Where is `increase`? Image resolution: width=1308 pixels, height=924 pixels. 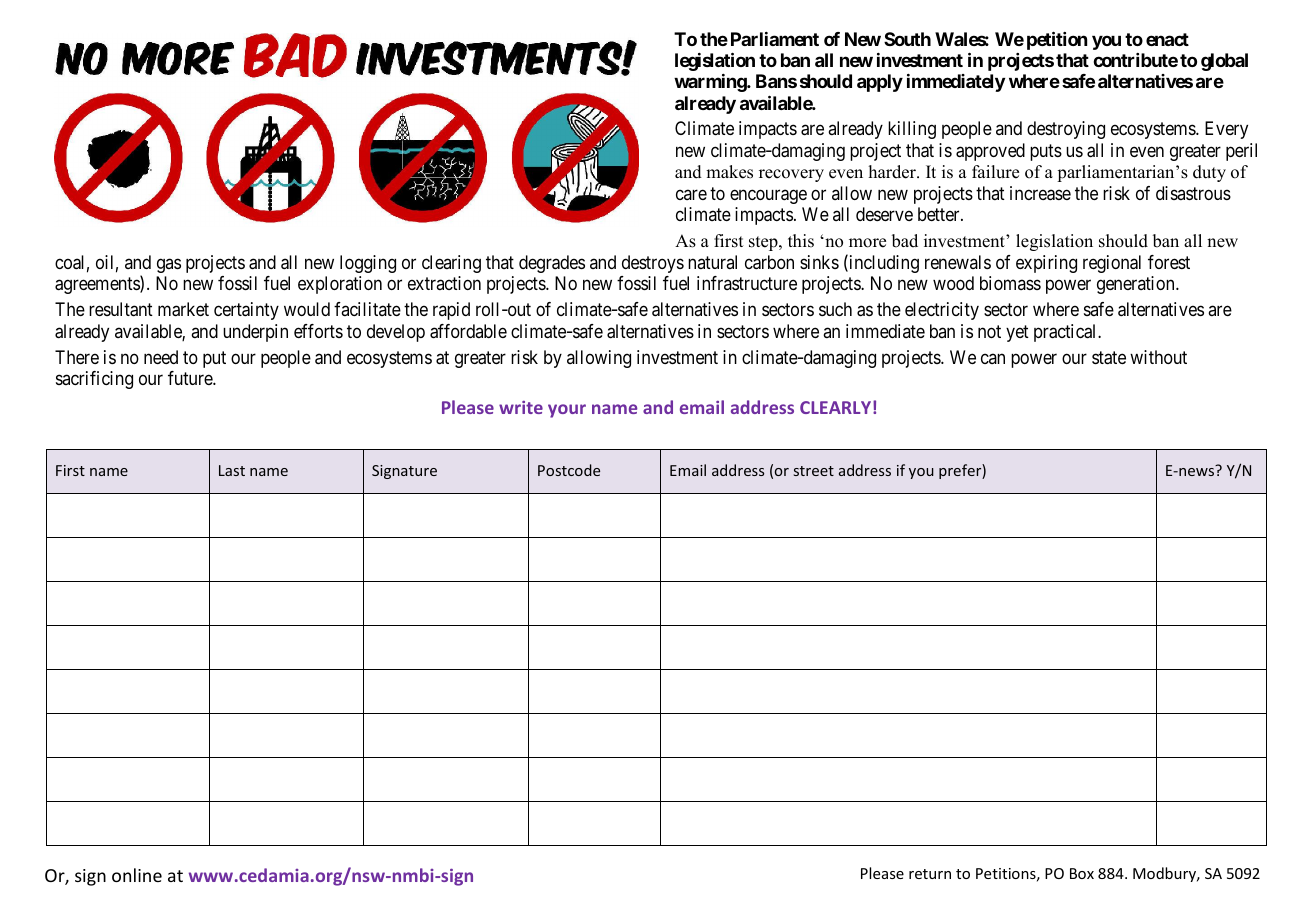
increase is located at coordinates (1040, 193).
